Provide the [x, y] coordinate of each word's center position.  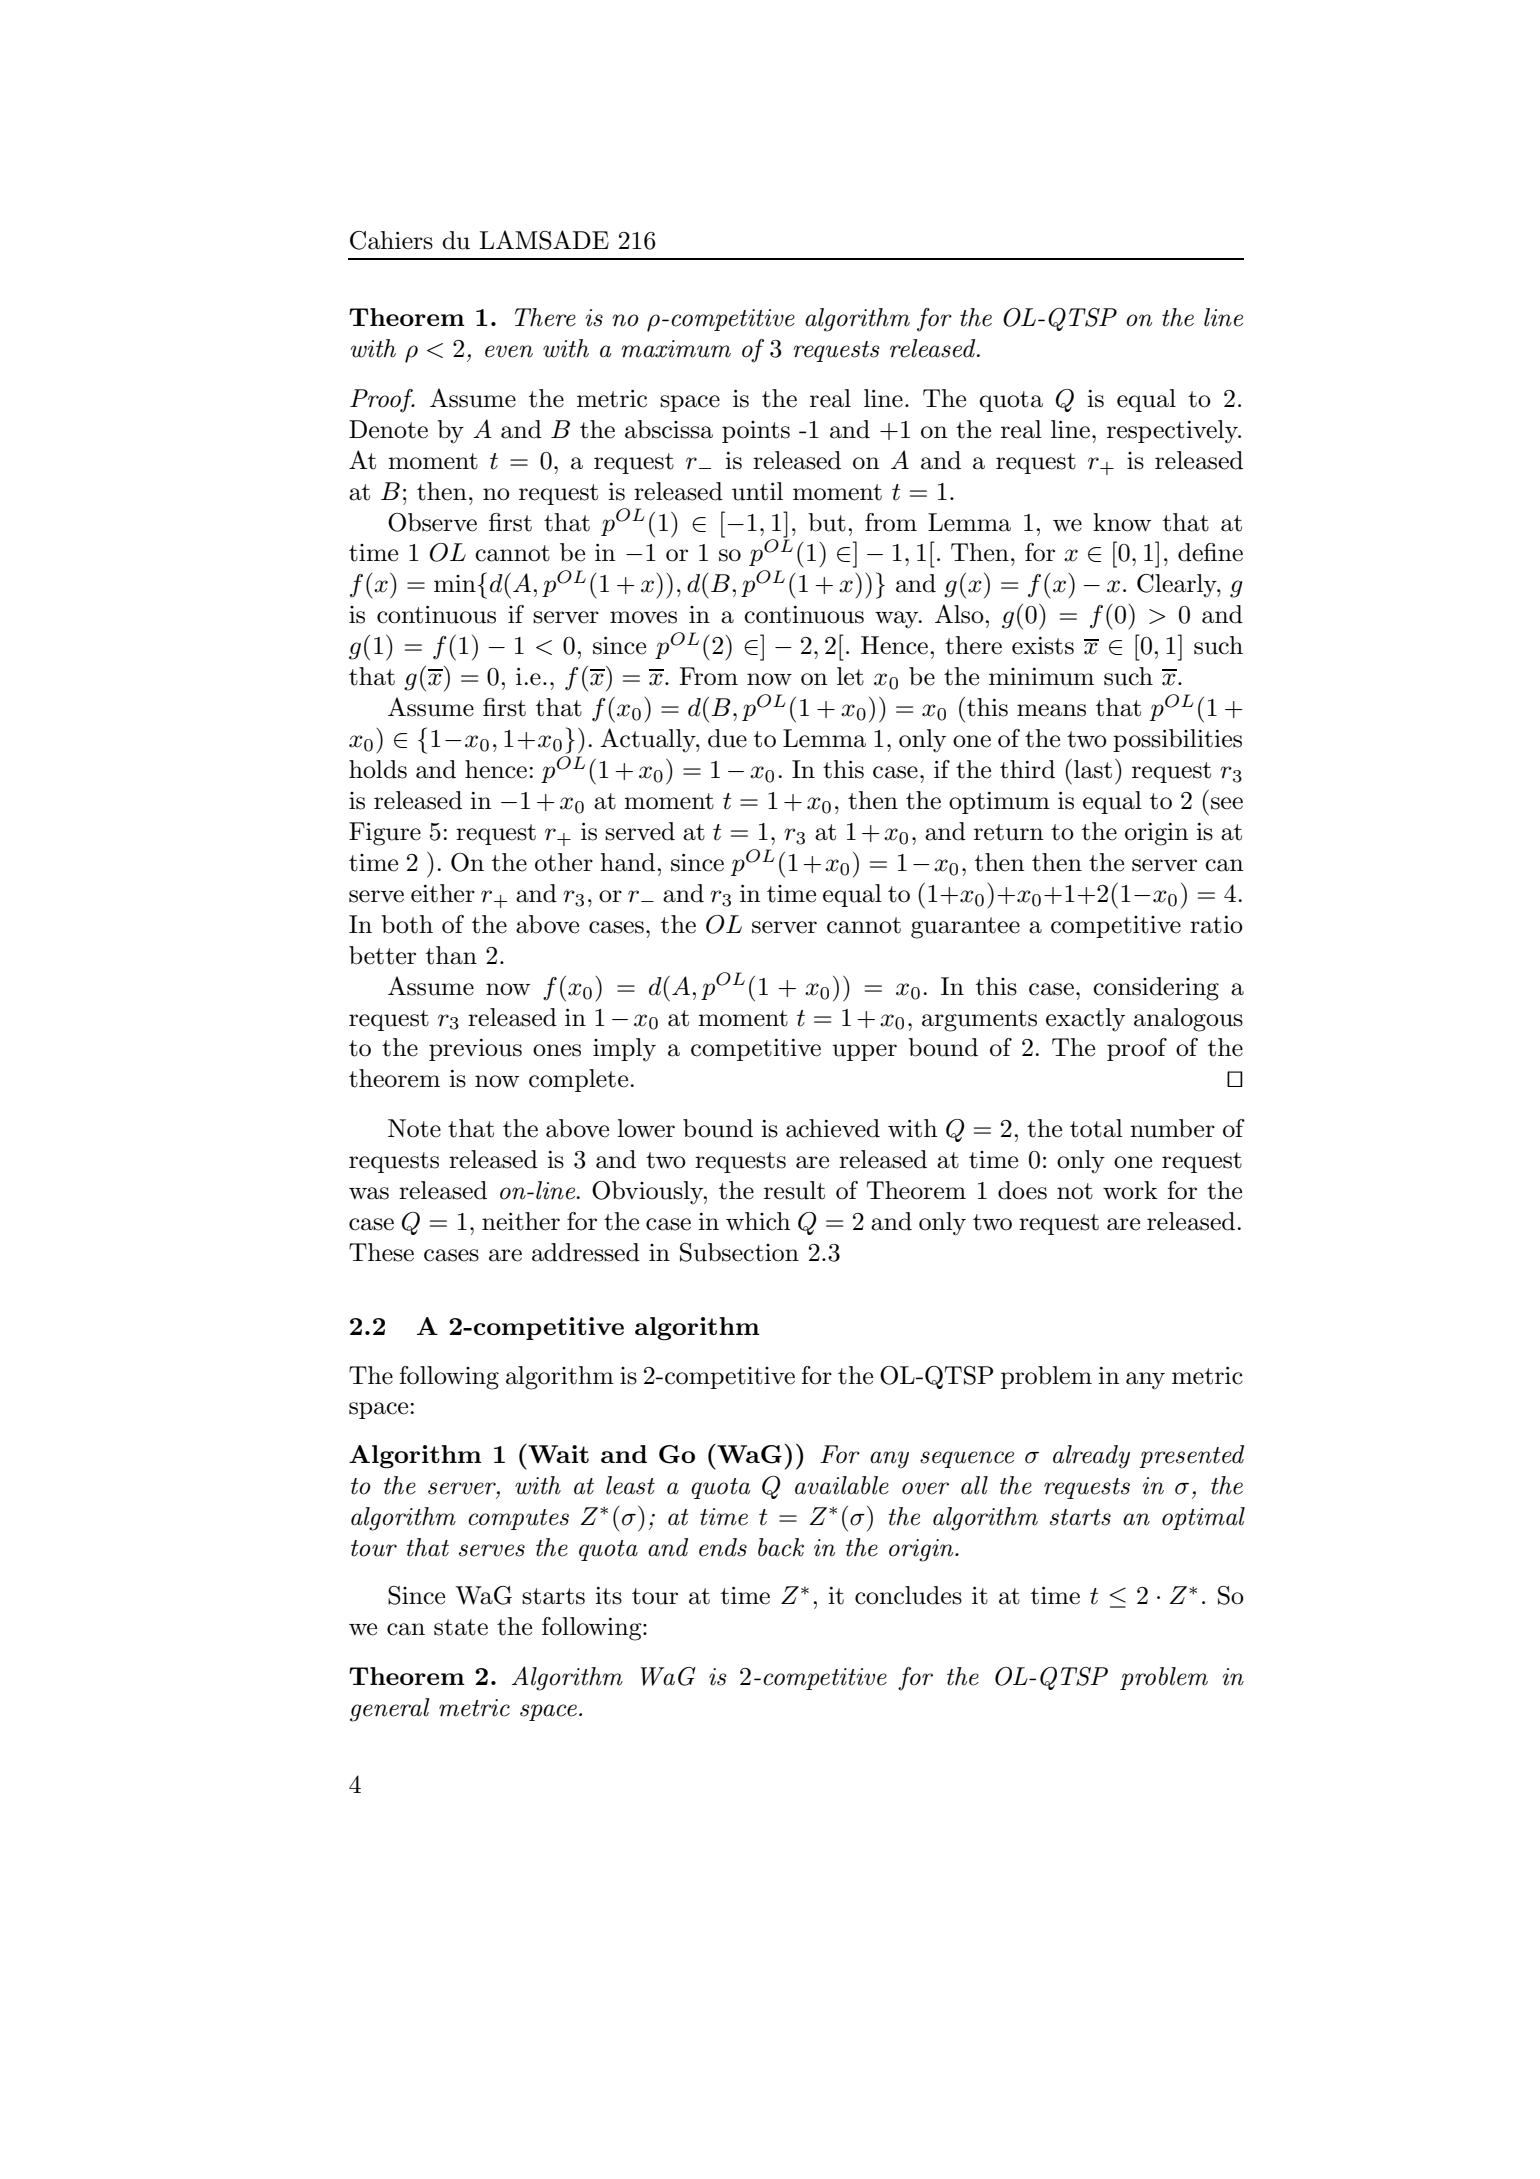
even [509, 351]
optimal [1203, 1518]
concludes [908, 1595]
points [756, 432]
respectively [1173, 432]
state [461, 1627]
